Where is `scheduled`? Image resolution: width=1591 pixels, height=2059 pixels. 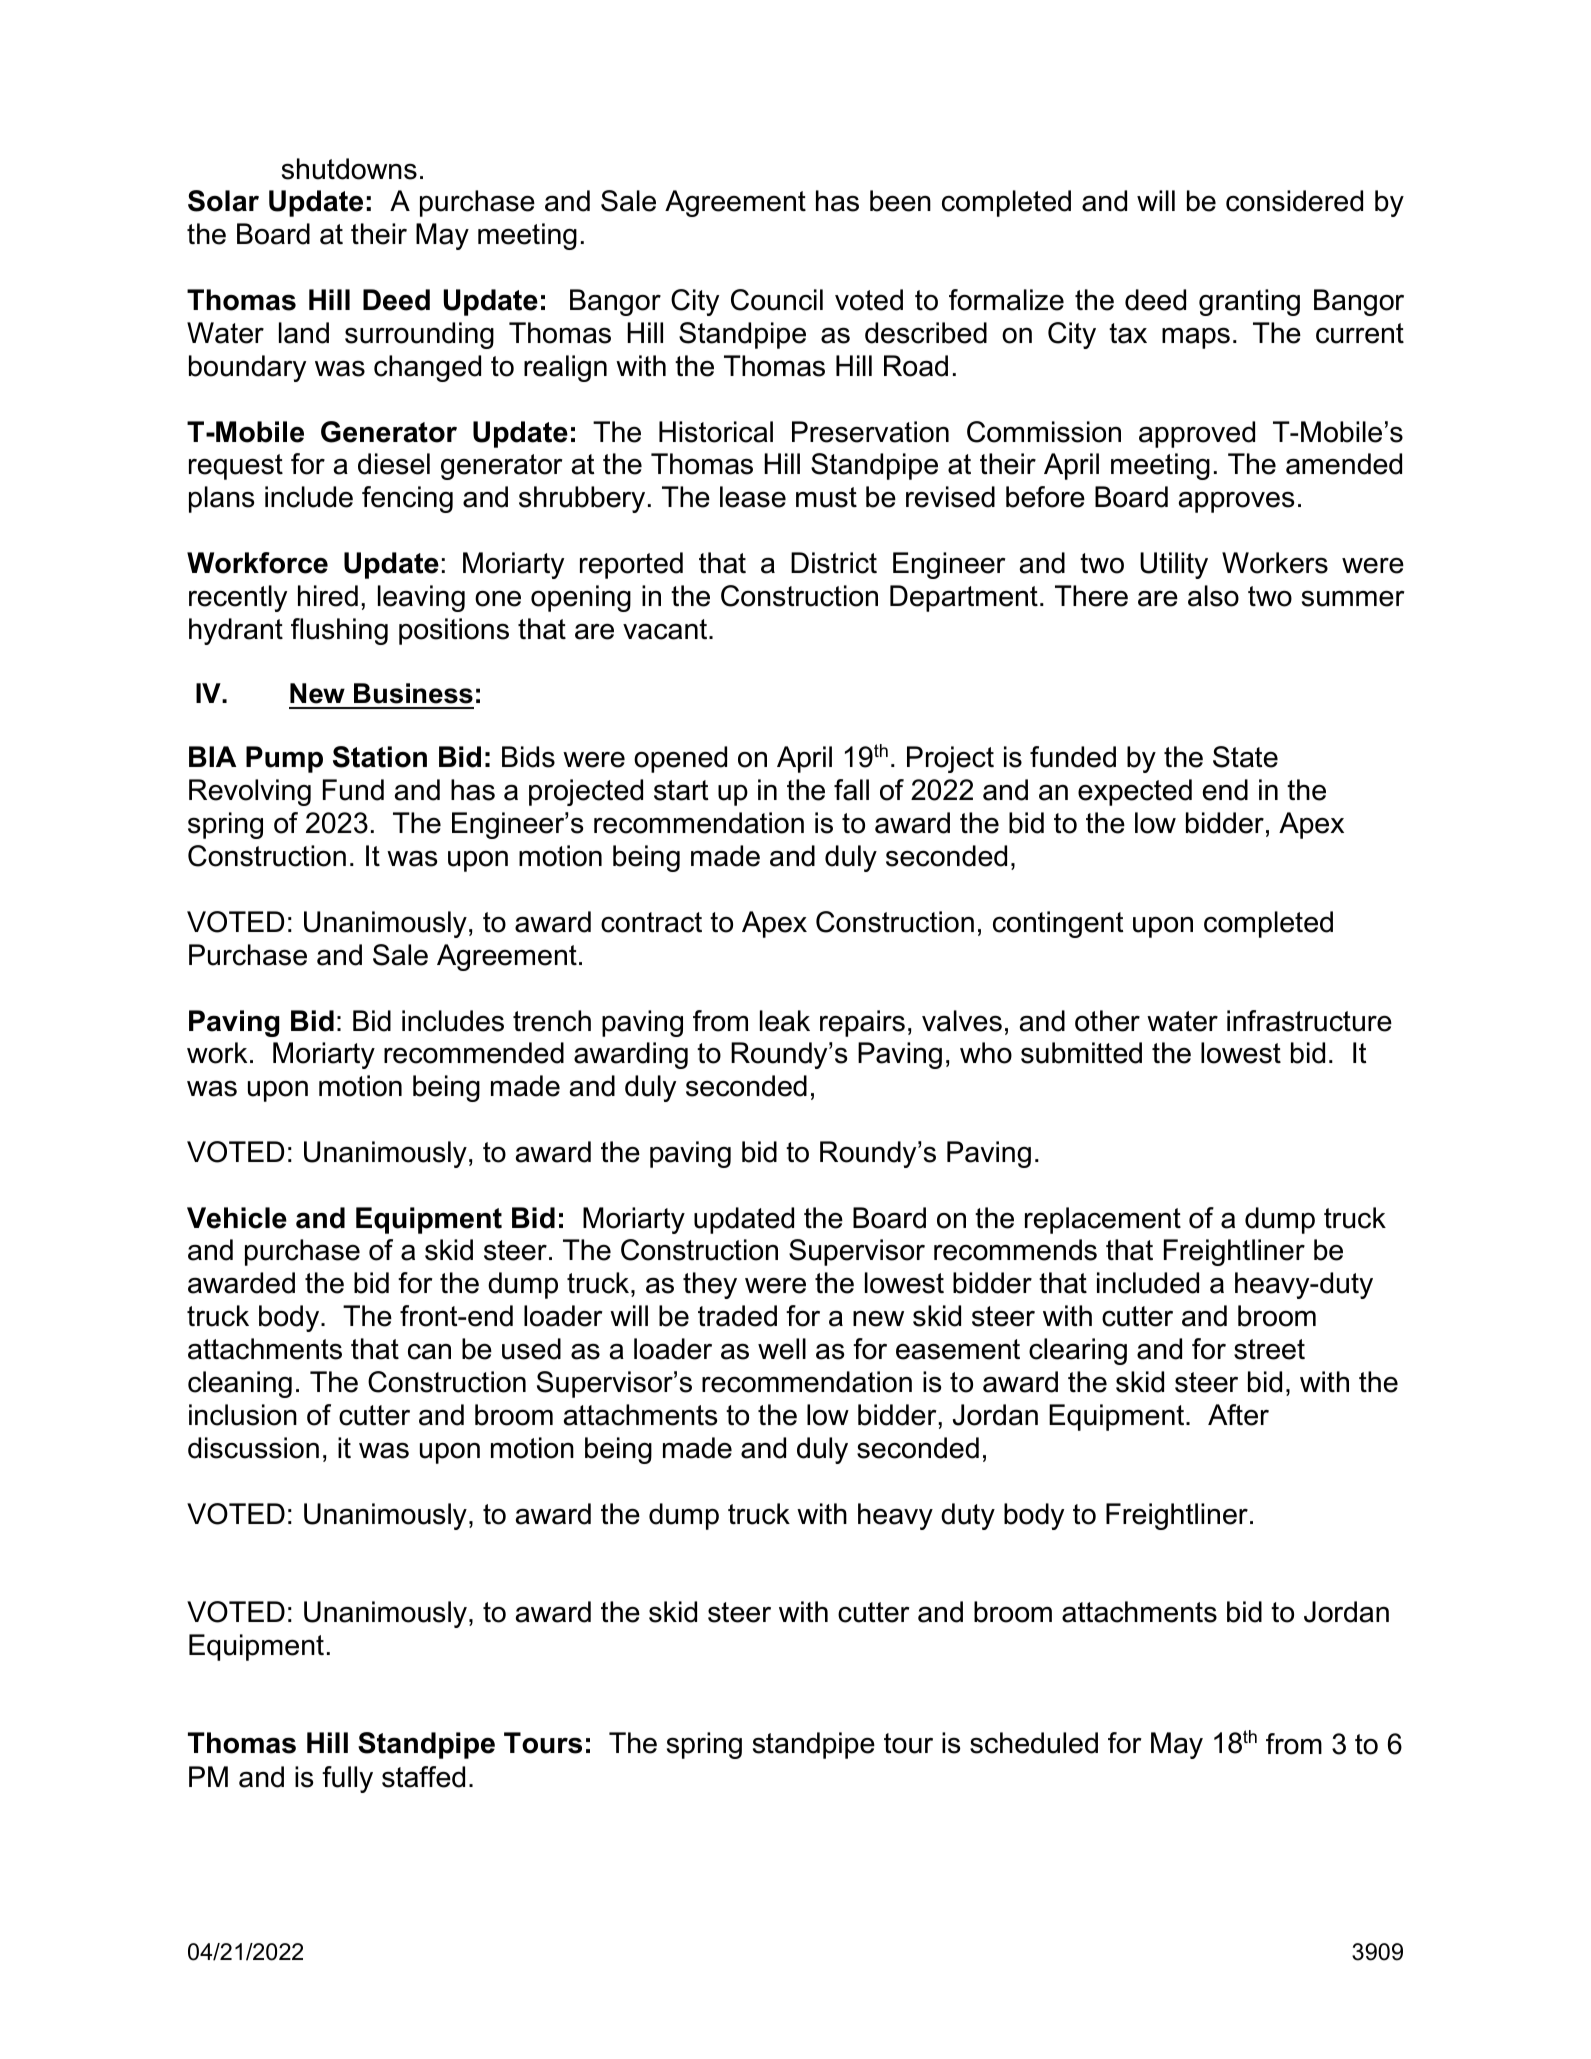
scheduled is located at coordinates (1034, 1743).
